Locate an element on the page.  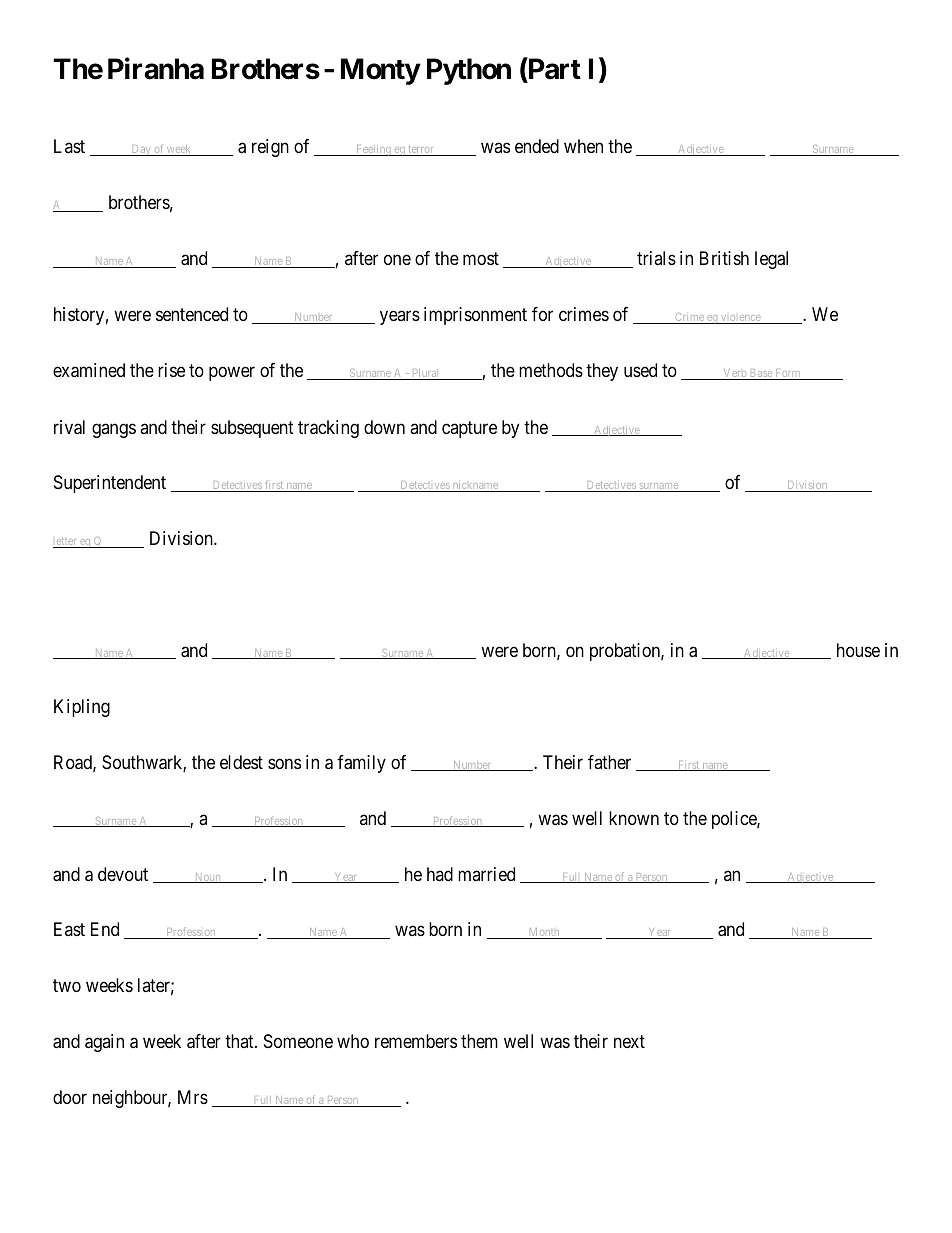
capture is located at coordinates (469, 429).
